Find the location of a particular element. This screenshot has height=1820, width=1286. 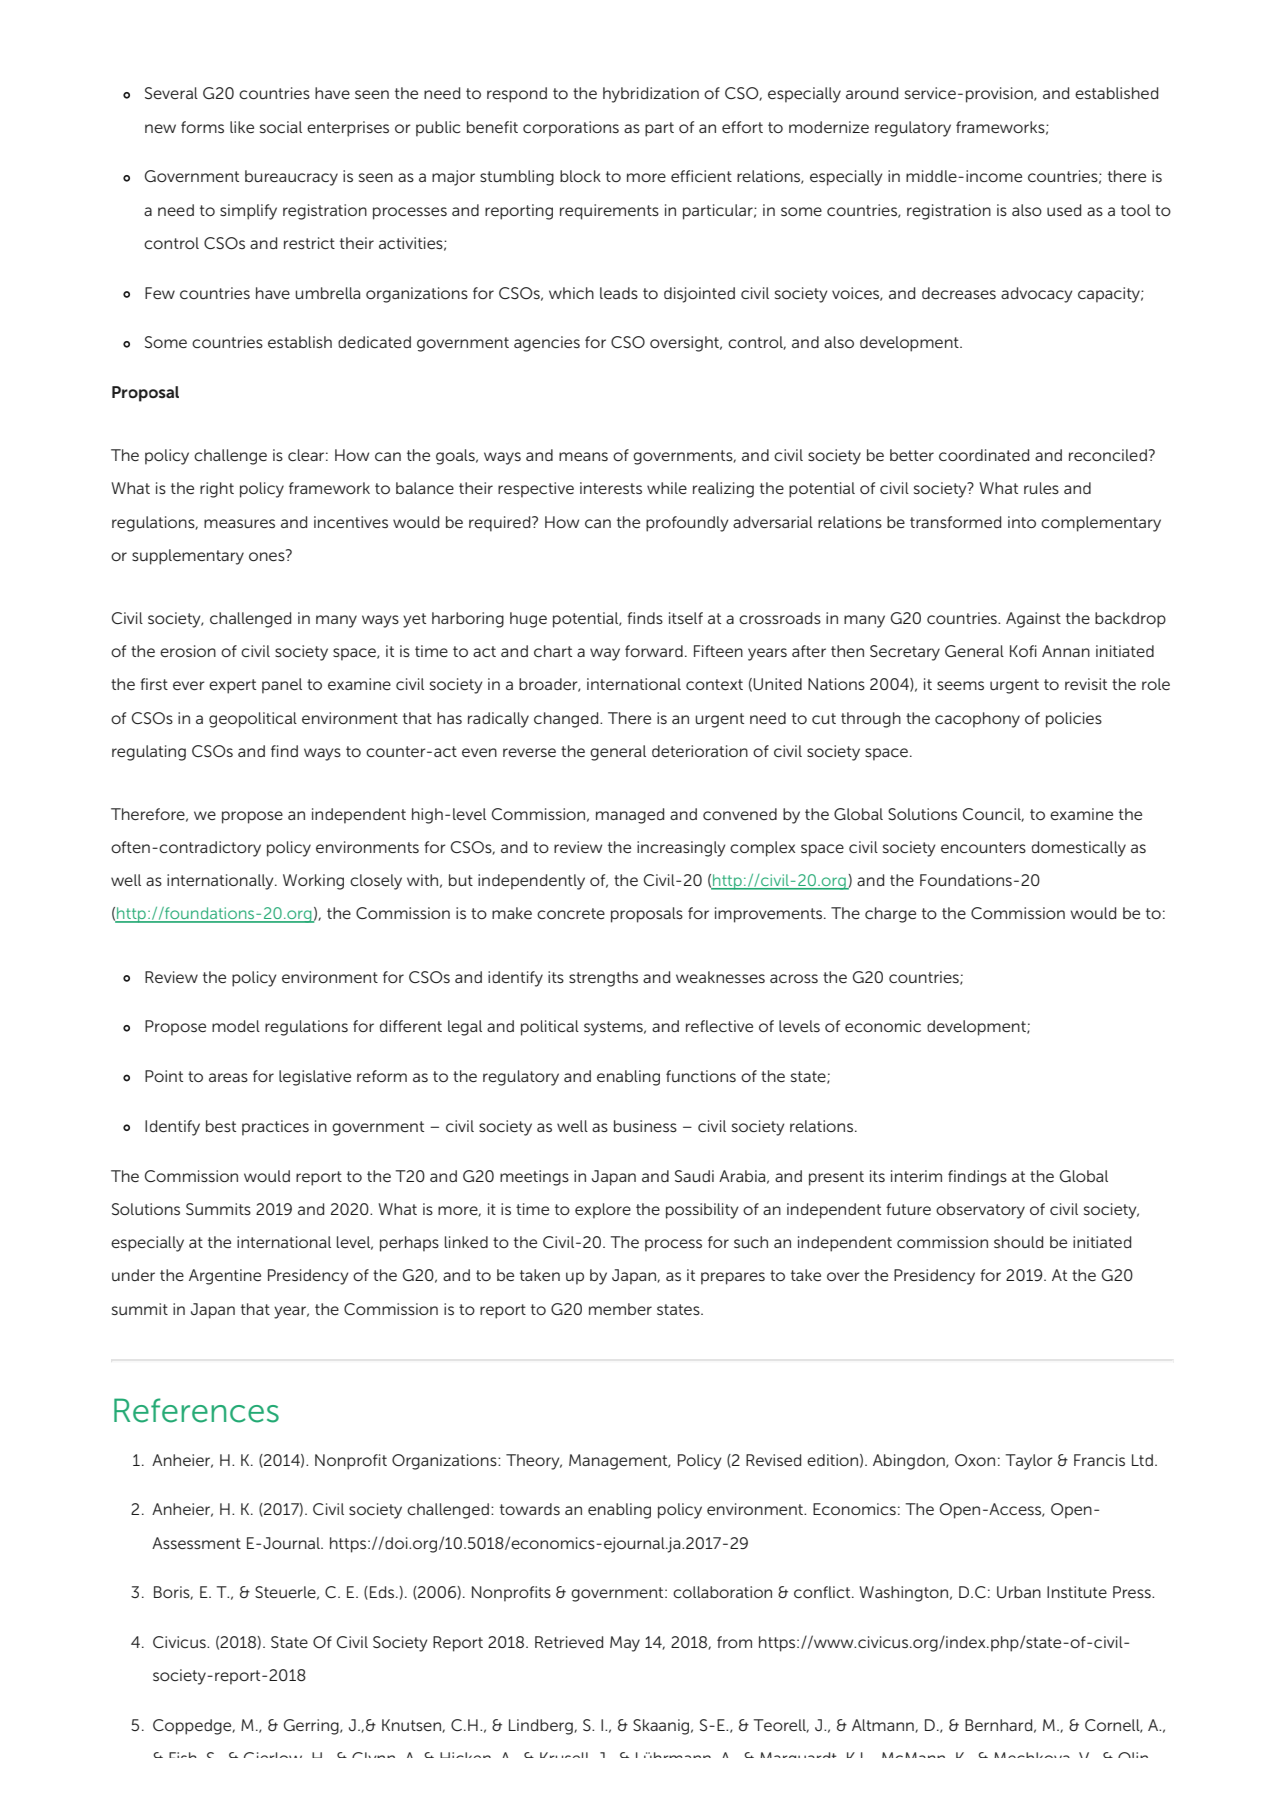

Argentine is located at coordinates (225, 1277).
